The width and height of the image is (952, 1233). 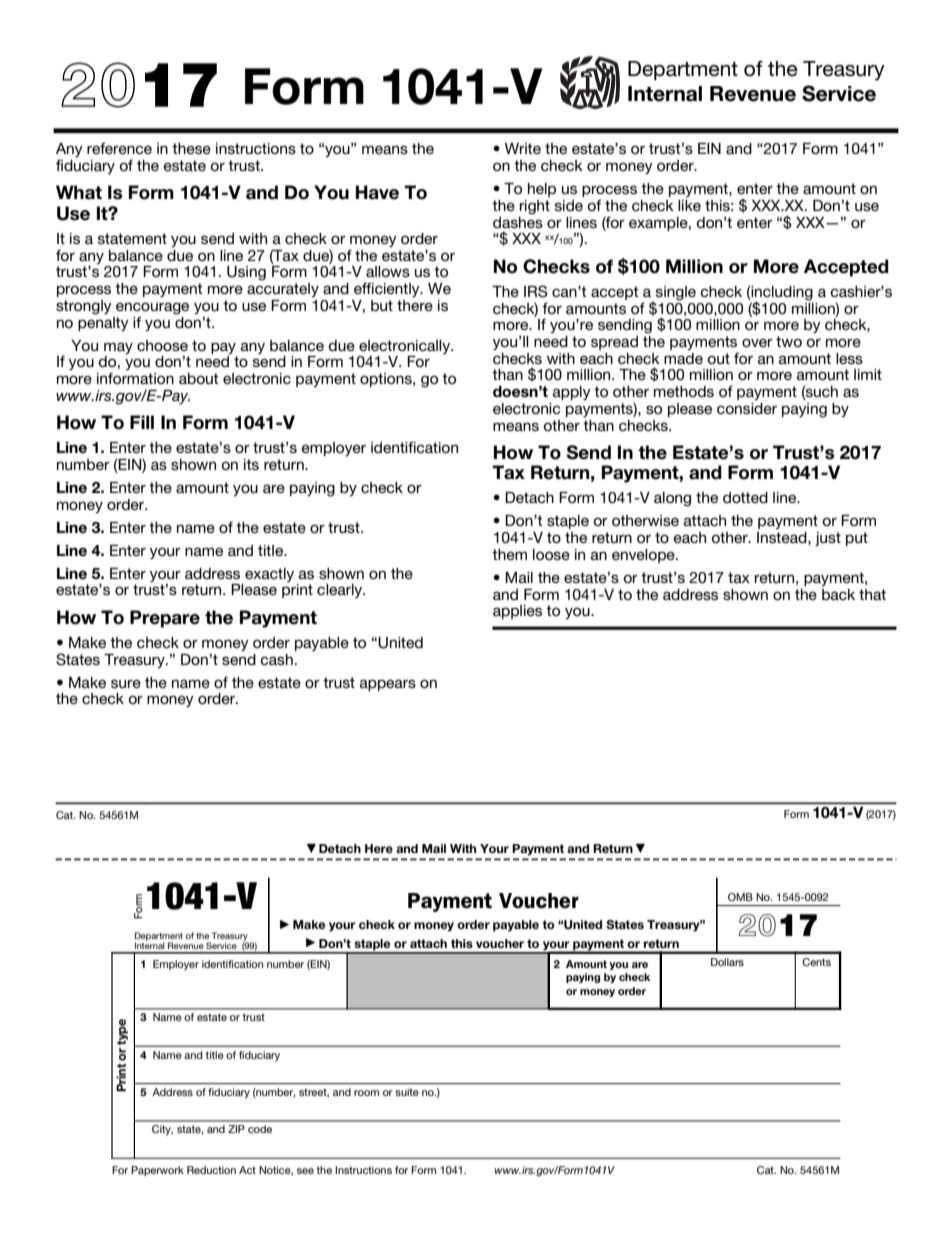 What do you see at coordinates (191, 148) in the image?
I see `these` at bounding box center [191, 148].
